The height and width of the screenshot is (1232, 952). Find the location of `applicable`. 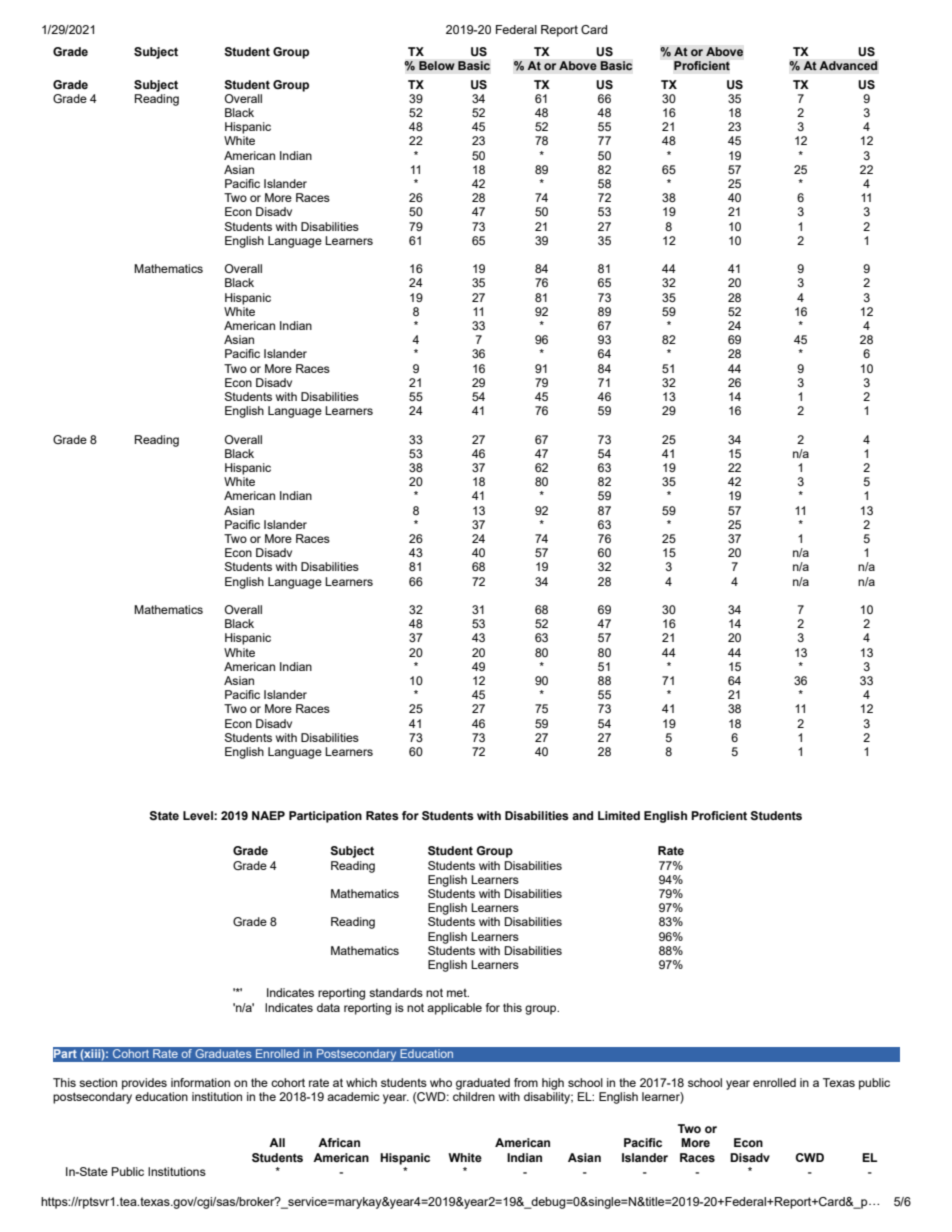

applicable is located at coordinates (454, 1009).
